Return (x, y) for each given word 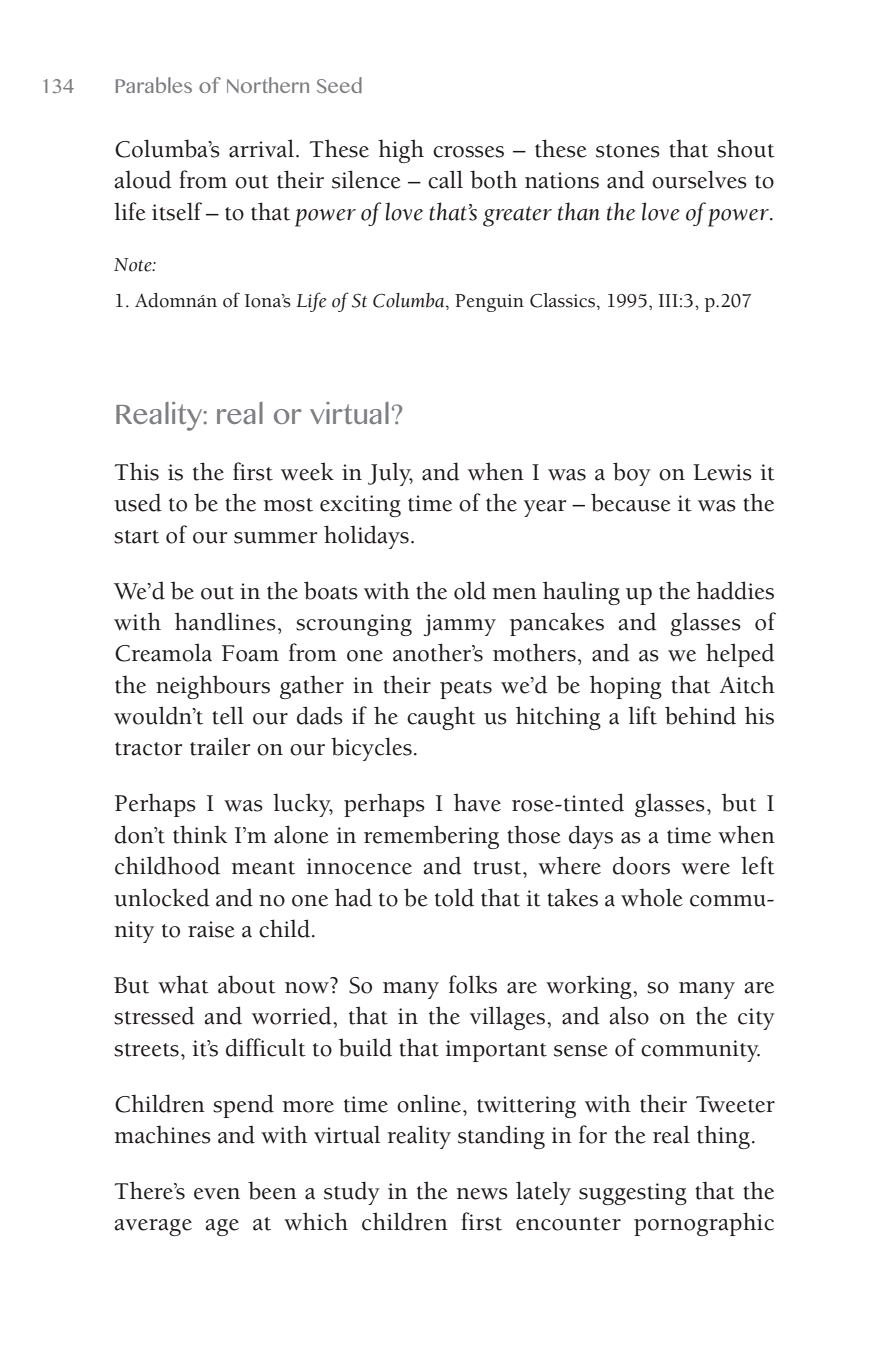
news (482, 1194)
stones (628, 151)
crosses (468, 152)
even (217, 1194)
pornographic (704, 1224)
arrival (261, 148)
